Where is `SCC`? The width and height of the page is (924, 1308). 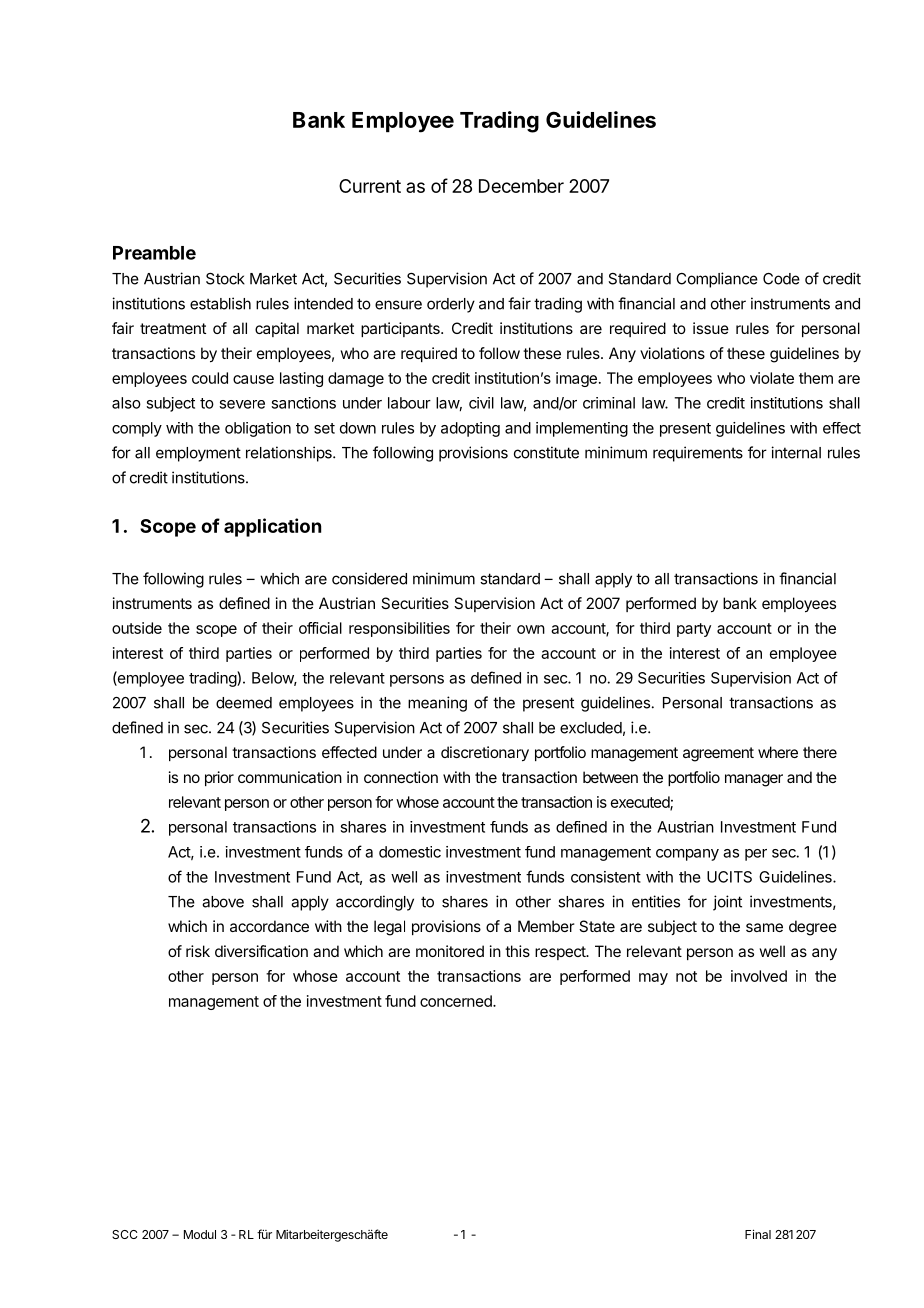
SCC is located at coordinates (124, 1234).
